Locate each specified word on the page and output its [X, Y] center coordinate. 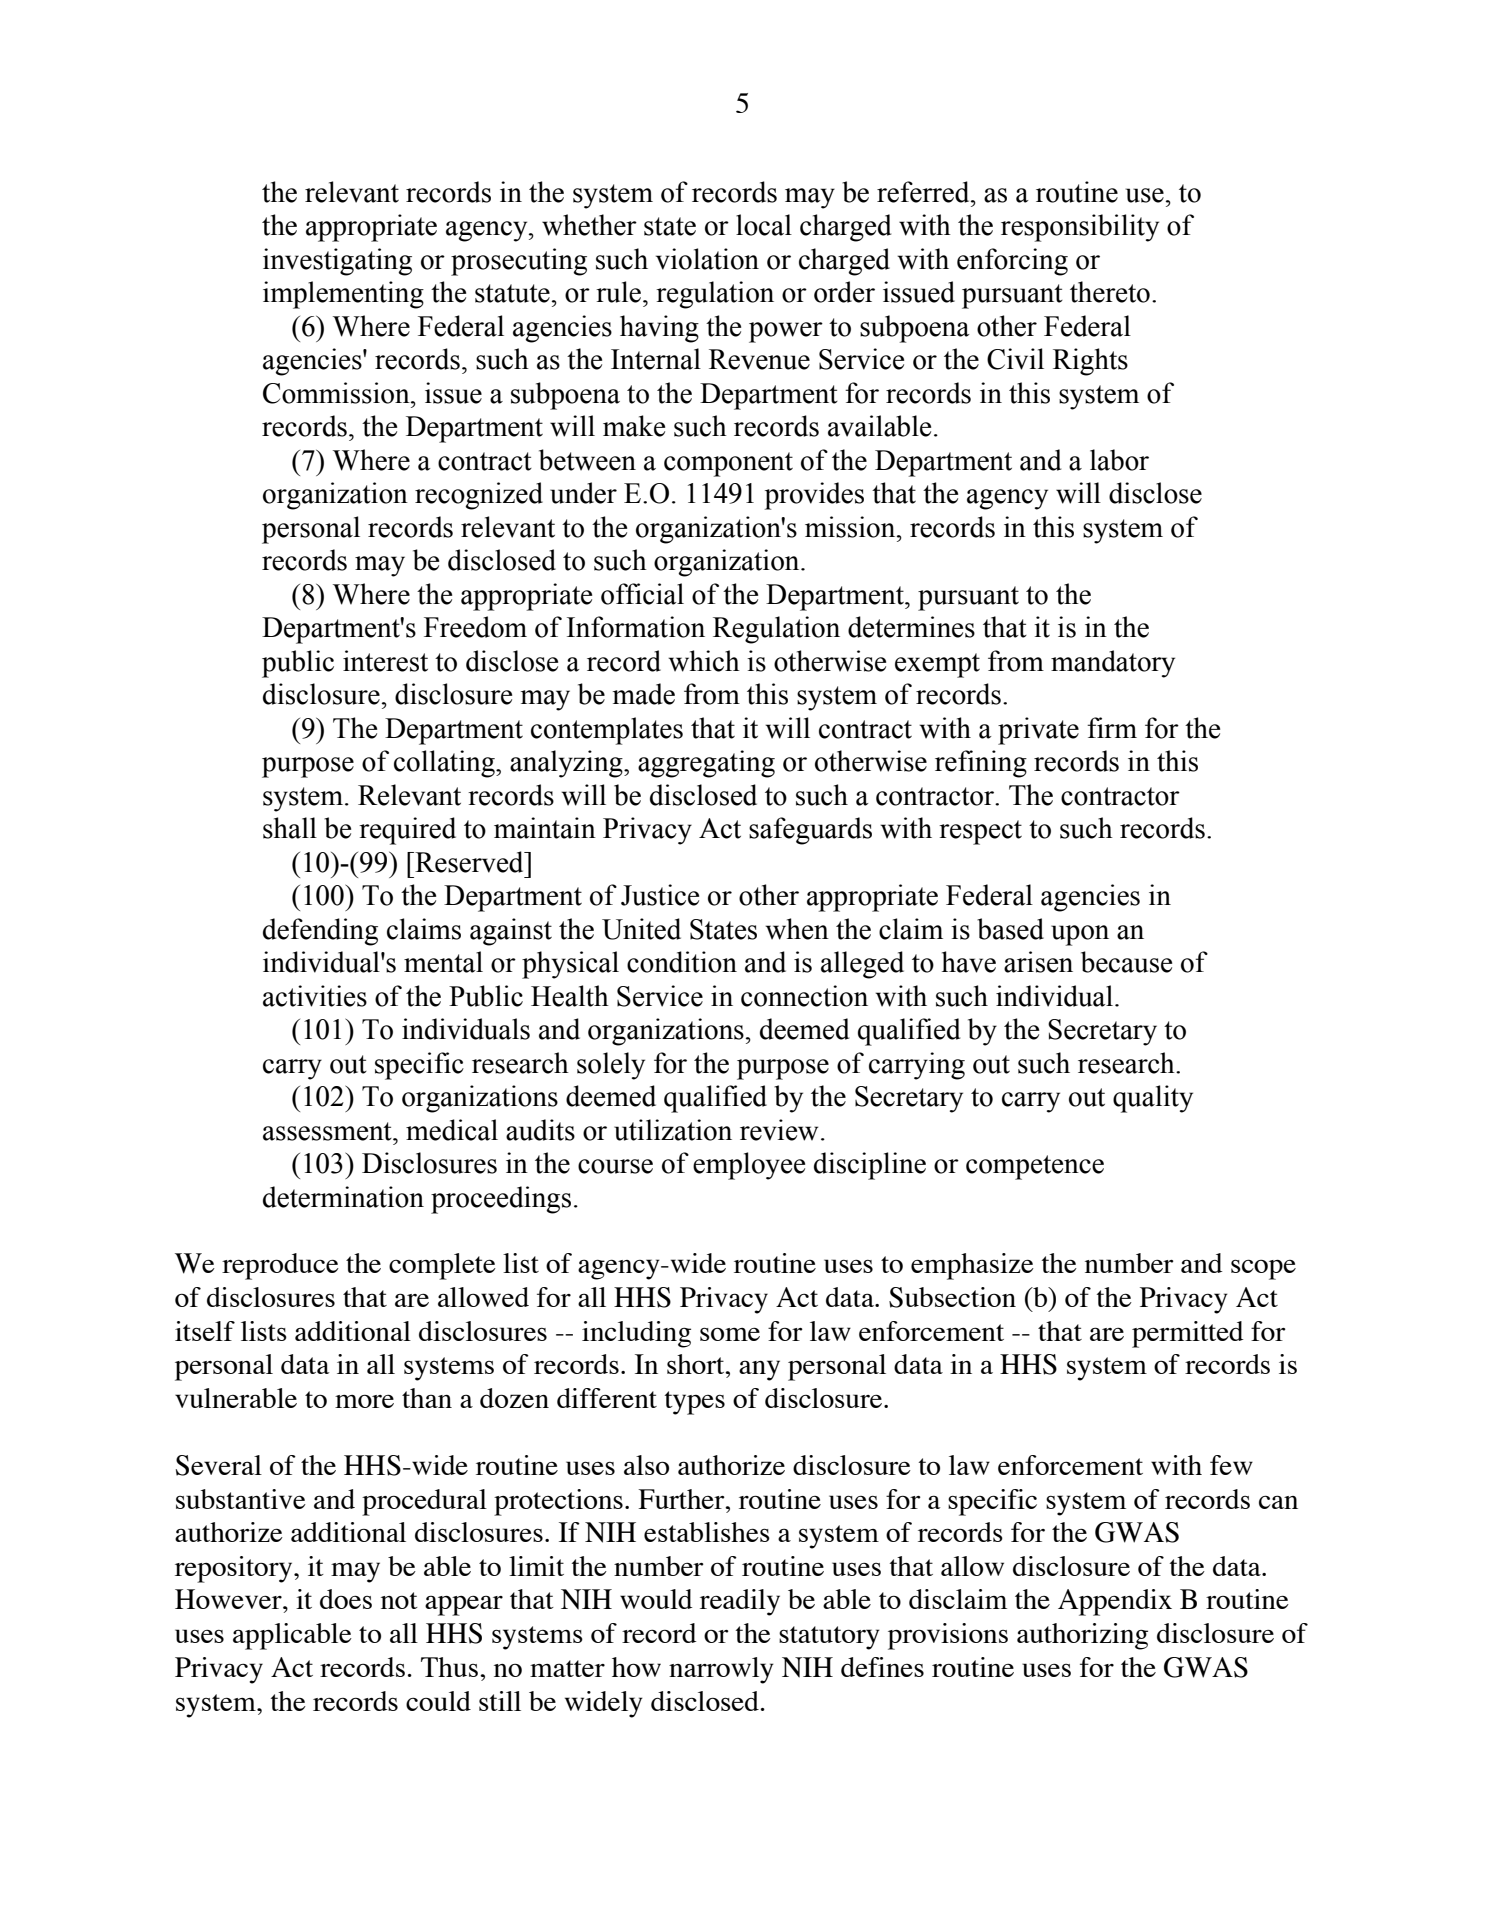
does [346, 1599]
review [779, 1130]
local [764, 225]
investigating [337, 262]
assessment [328, 1131]
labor [1119, 460]
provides [814, 496]
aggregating [706, 764]
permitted [1187, 1334]
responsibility [1080, 228]
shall [290, 828]
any [759, 1370]
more [364, 1401]
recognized [479, 496]
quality [1153, 1099]
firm [1112, 727]
